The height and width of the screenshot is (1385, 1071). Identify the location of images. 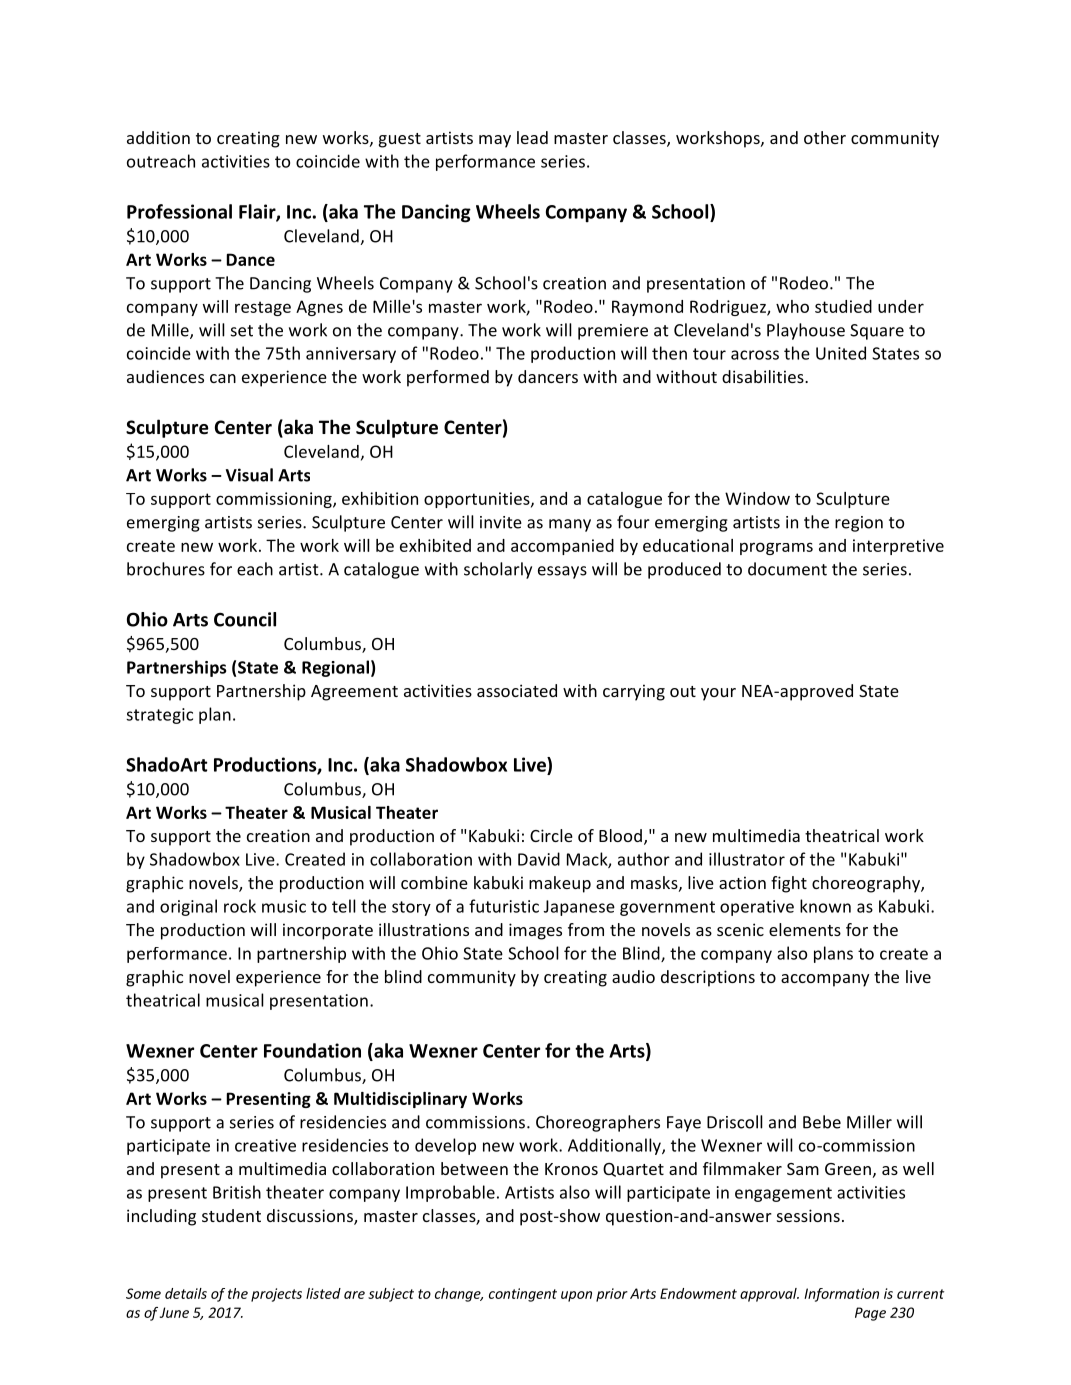
(535, 931).
